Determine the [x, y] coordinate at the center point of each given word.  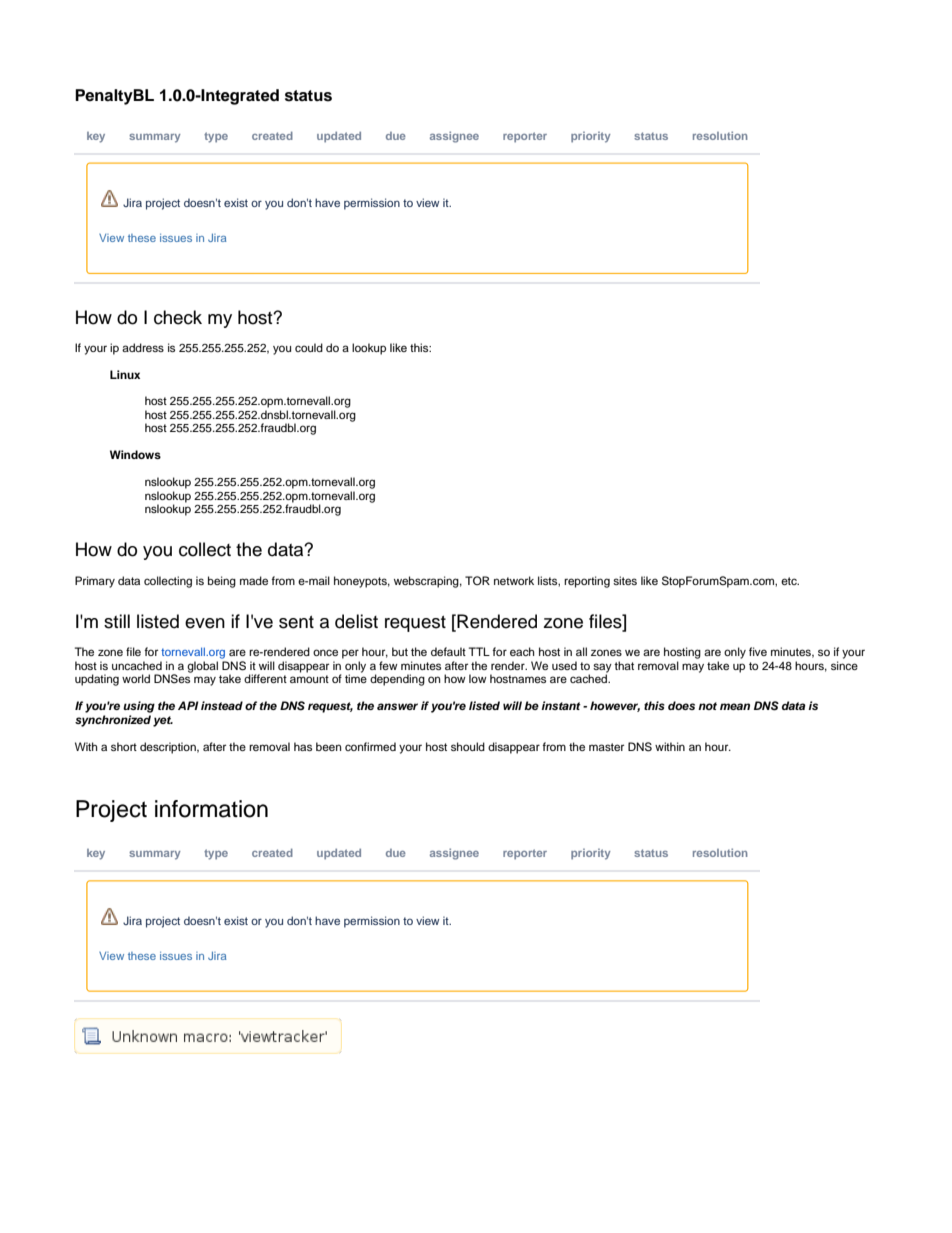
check [178, 317]
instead [222, 705]
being [222, 582]
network [514, 580]
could [309, 347]
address [143, 347]
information [211, 809]
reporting [587, 582]
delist [356, 621]
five [758, 651]
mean [735, 706]
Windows [135, 454]
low [478, 678]
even [205, 623]
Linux [125, 374]
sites [625, 580]
